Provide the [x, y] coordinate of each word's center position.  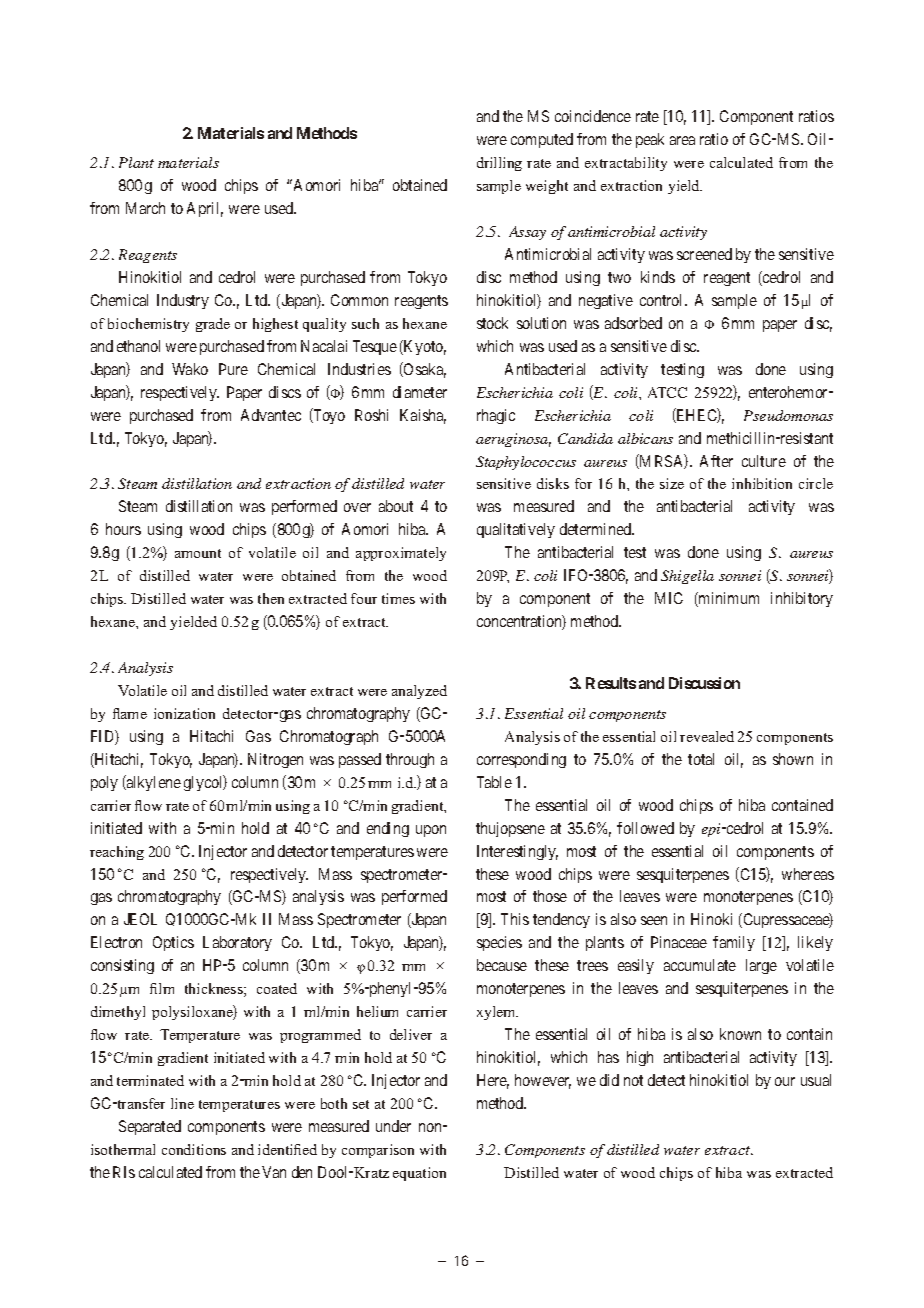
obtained [420, 185]
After [716, 461]
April [205, 209]
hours [123, 529]
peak [650, 140]
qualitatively [516, 530]
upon [431, 831]
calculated [170, 1172]
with [162, 828]
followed [645, 828]
